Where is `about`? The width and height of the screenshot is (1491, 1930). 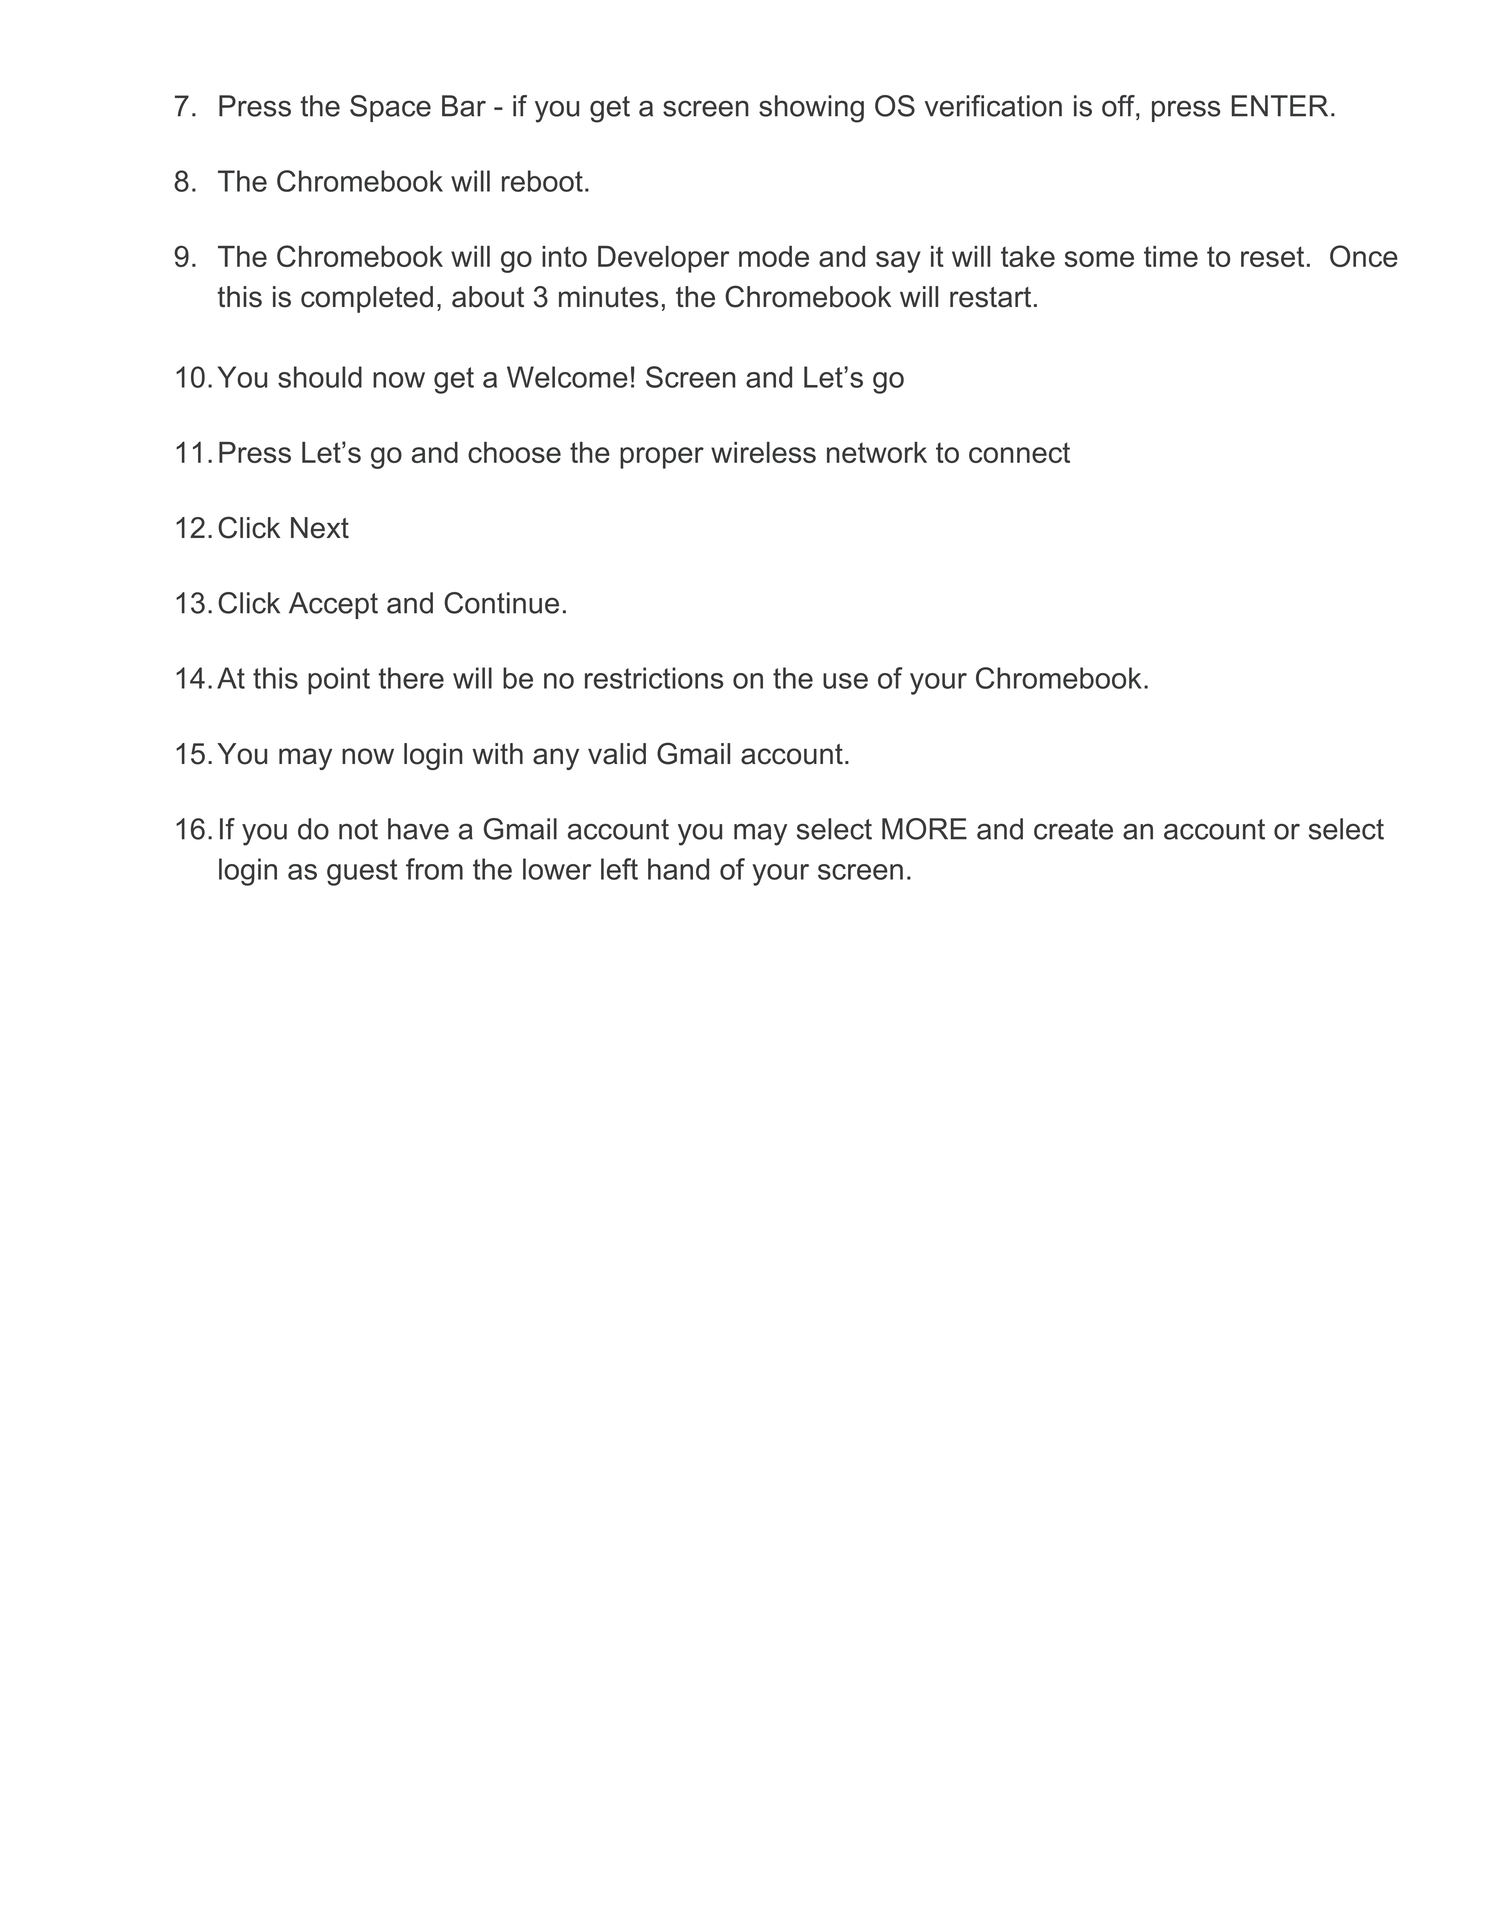
about is located at coordinates (488, 297).
